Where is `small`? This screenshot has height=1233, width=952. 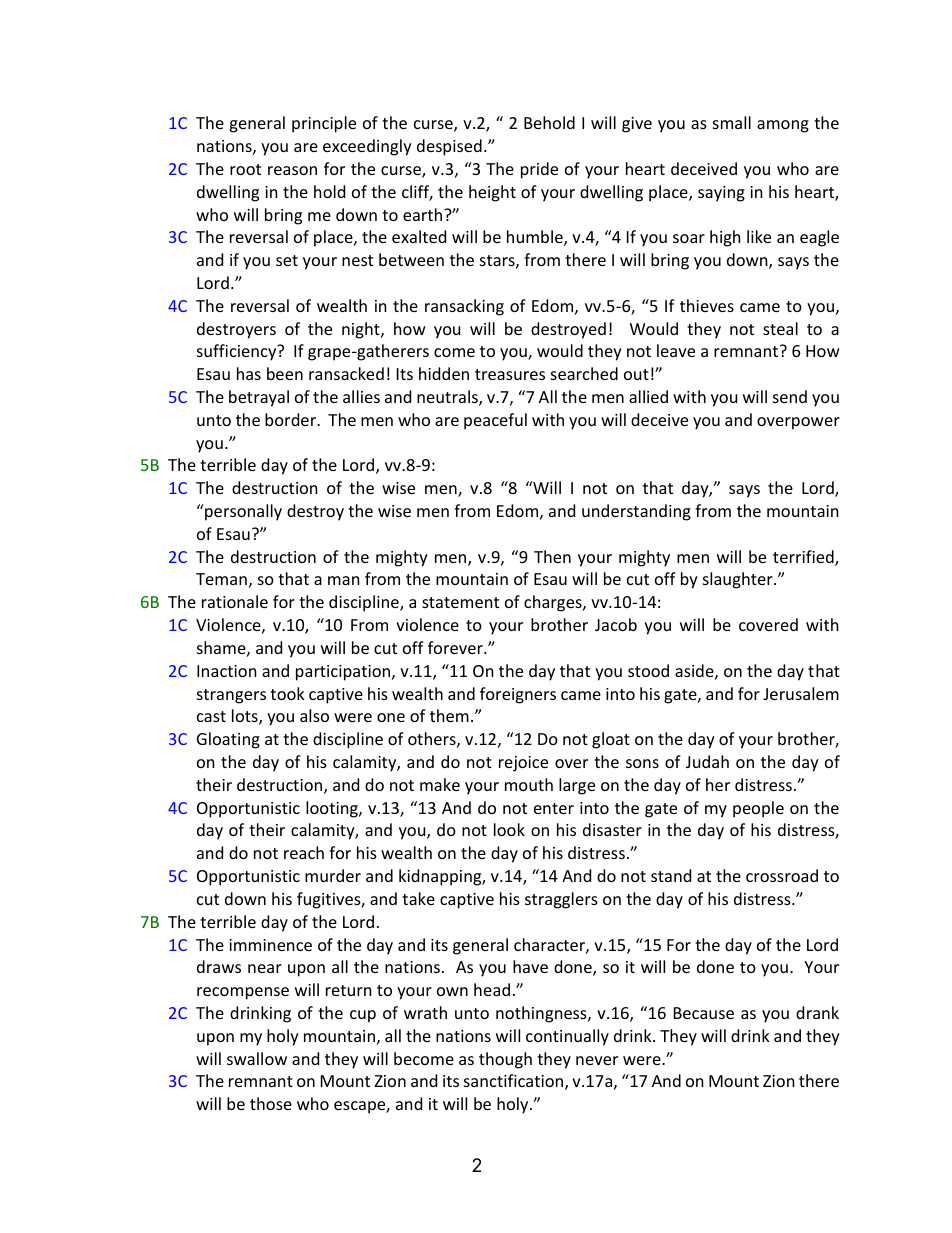
small is located at coordinates (732, 122).
